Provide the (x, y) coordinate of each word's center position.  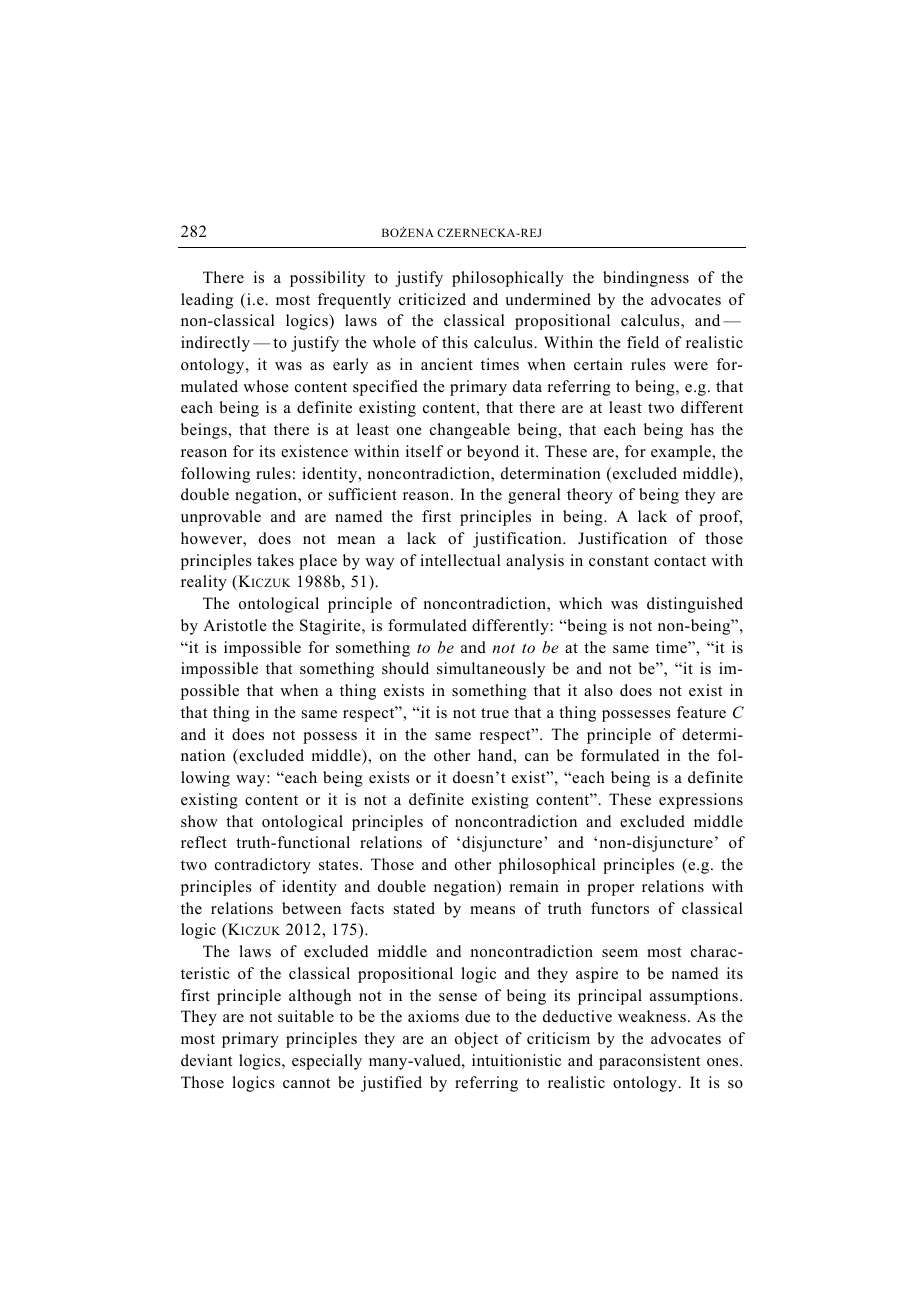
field (643, 342)
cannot (306, 1083)
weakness (652, 1016)
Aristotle (235, 625)
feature (701, 712)
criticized (432, 299)
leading (207, 301)
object (476, 1040)
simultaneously (491, 670)
